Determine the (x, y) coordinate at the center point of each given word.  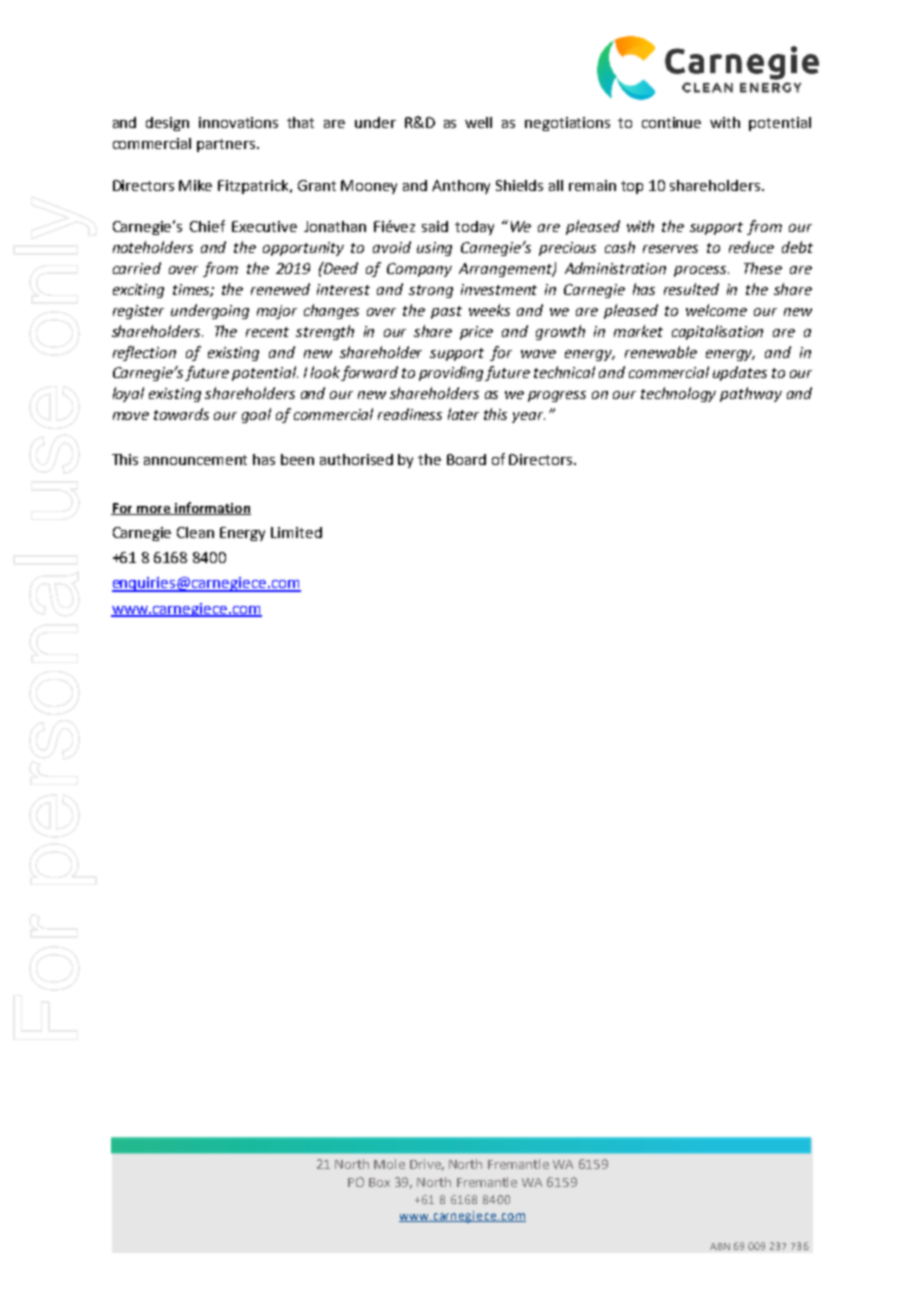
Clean (195, 532)
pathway (751, 394)
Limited (296, 532)
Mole (389, 1164)
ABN (720, 1246)
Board (466, 459)
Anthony (461, 187)
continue (671, 122)
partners (227, 145)
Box (379, 1182)
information (212, 508)
